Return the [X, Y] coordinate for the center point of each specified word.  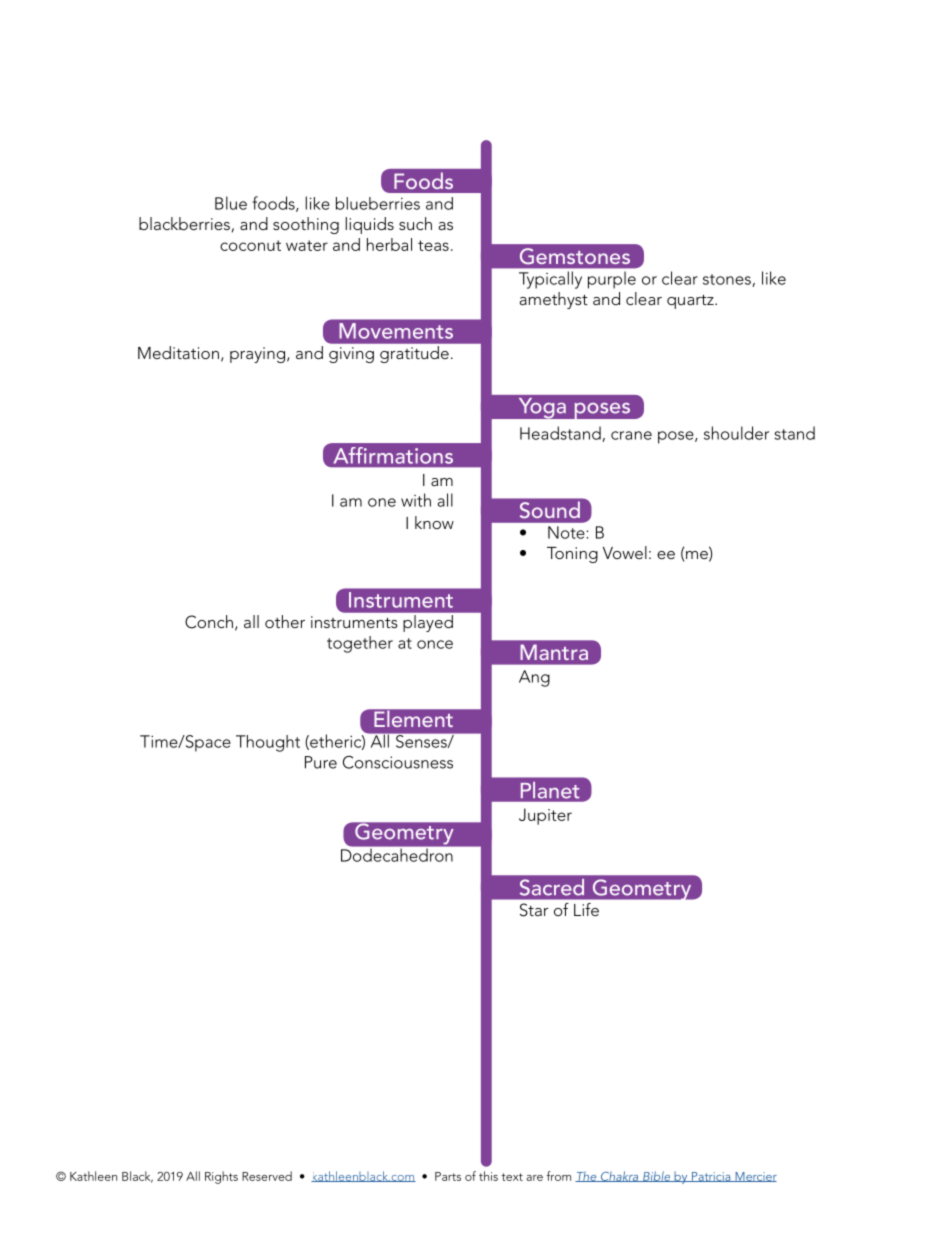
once [435, 644]
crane [631, 435]
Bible [657, 1176]
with [416, 500]
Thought [268, 743]
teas [433, 245]
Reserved [267, 1176]
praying [257, 355]
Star [534, 910]
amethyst [554, 300]
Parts [448, 1176]
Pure [321, 762]
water [307, 245]
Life [586, 909]
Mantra [554, 652]
